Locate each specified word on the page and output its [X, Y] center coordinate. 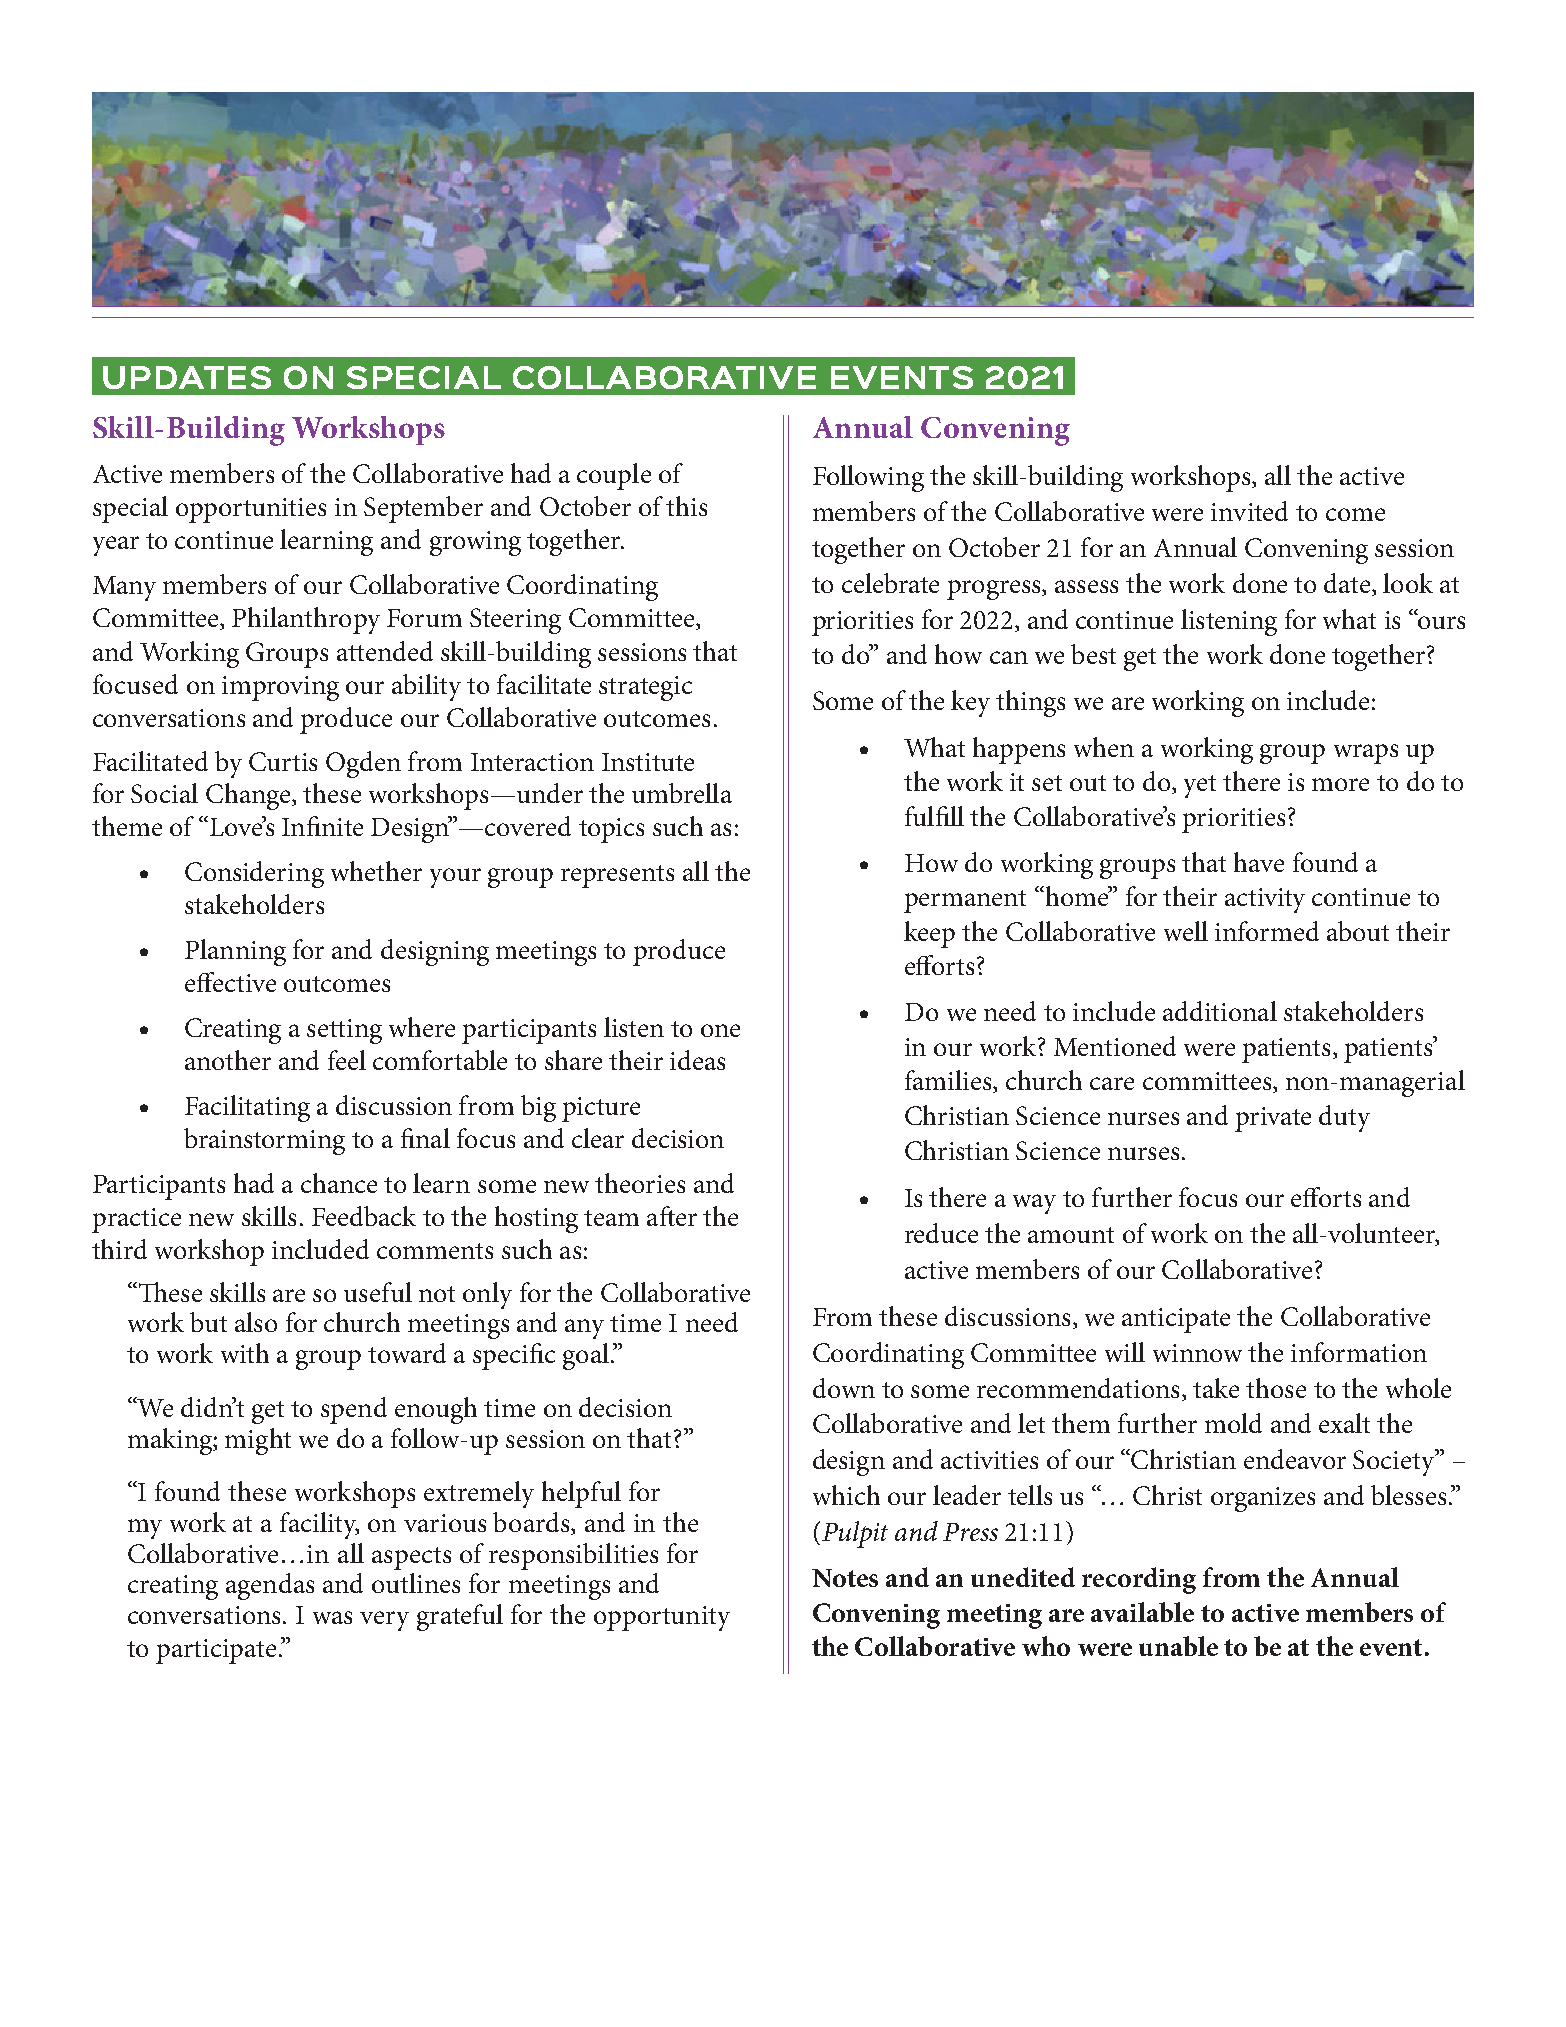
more [1340, 784]
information [1359, 1352]
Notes [845, 1578]
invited [1249, 511]
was [332, 1617]
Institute [648, 762]
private [1273, 1119]
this [686, 506]
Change [249, 796]
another [228, 1060]
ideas [697, 1060]
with [245, 1353]
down [844, 1388]
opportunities [251, 510]
